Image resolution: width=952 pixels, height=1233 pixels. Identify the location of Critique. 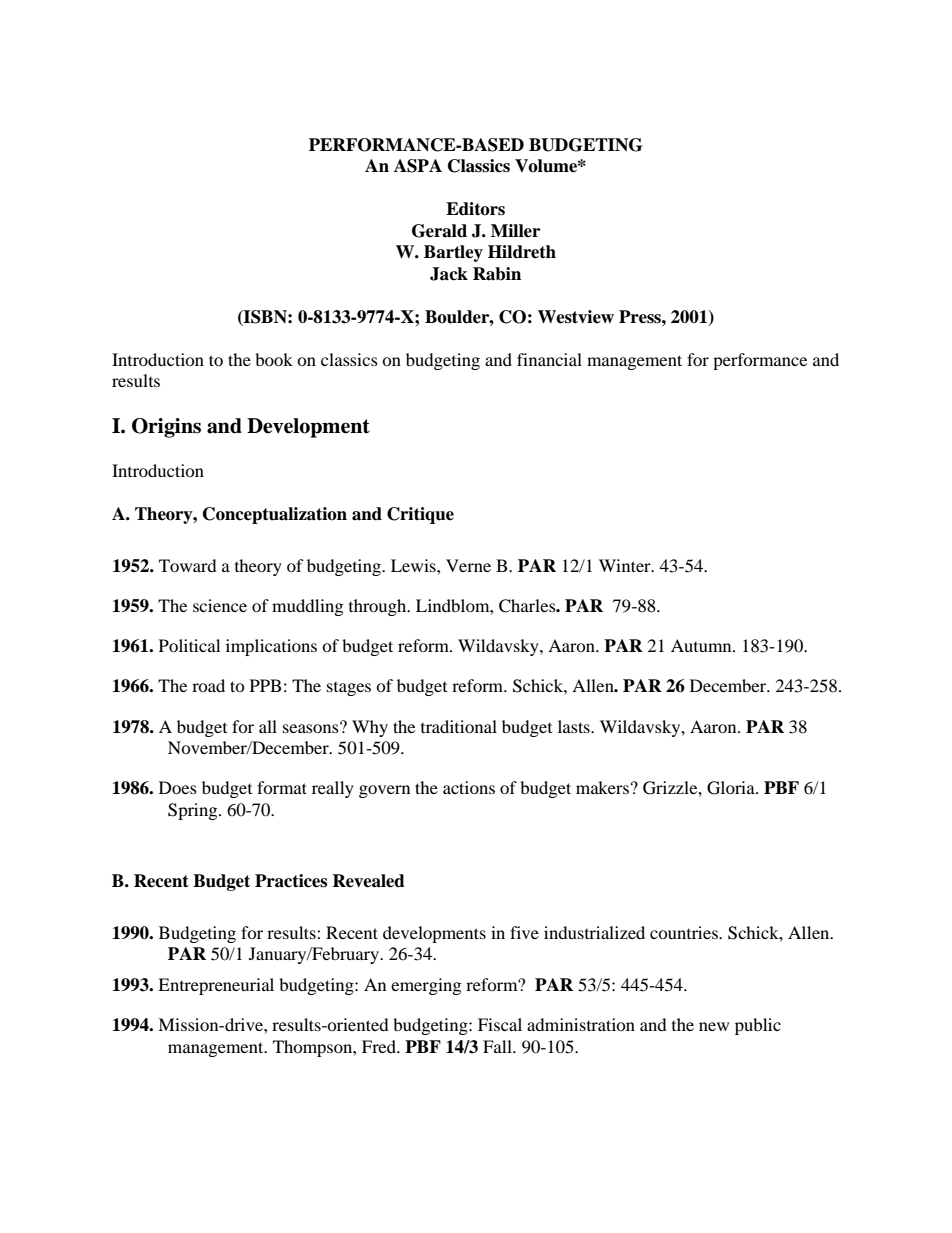
(420, 515).
